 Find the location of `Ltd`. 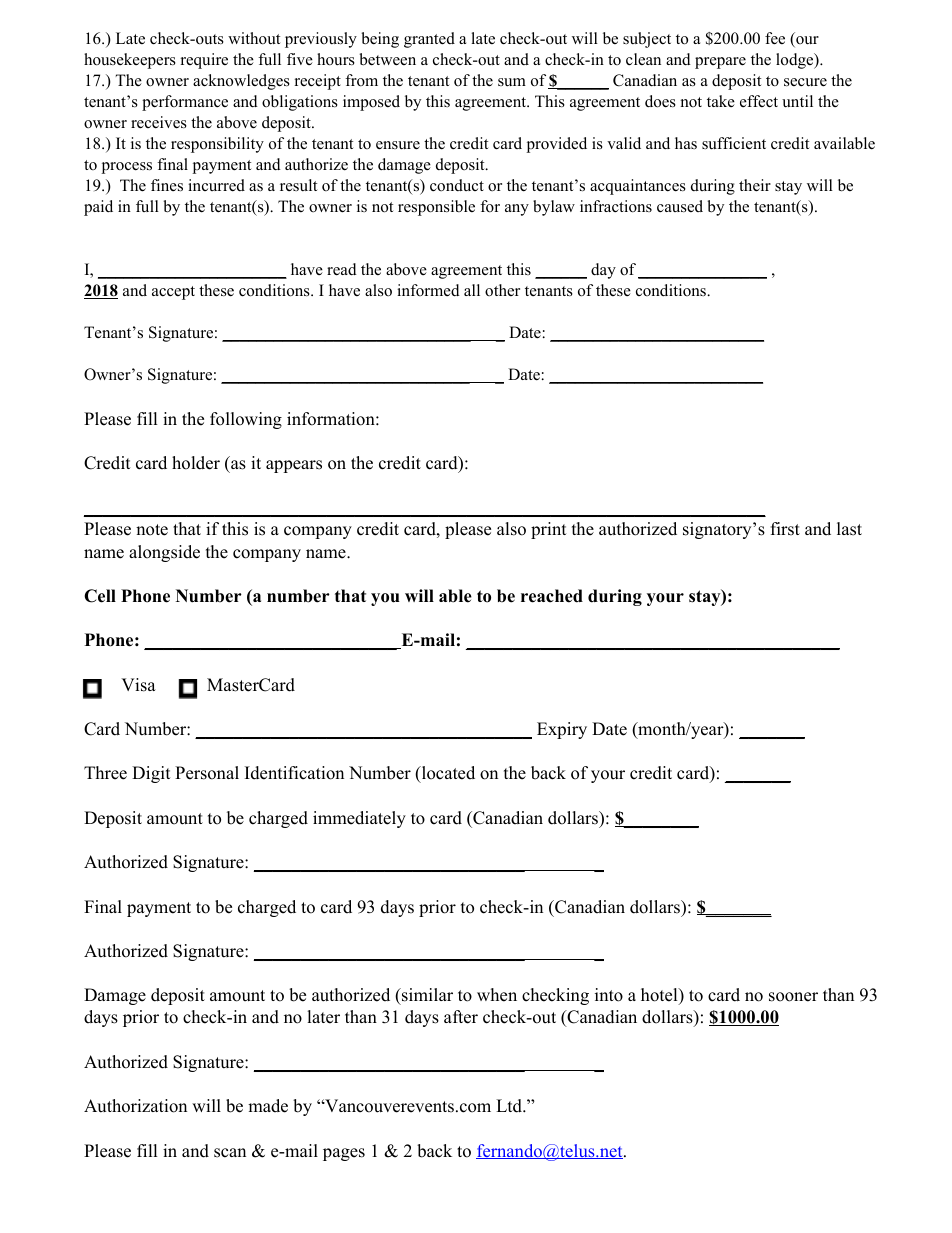

Ltd is located at coordinates (510, 1106).
